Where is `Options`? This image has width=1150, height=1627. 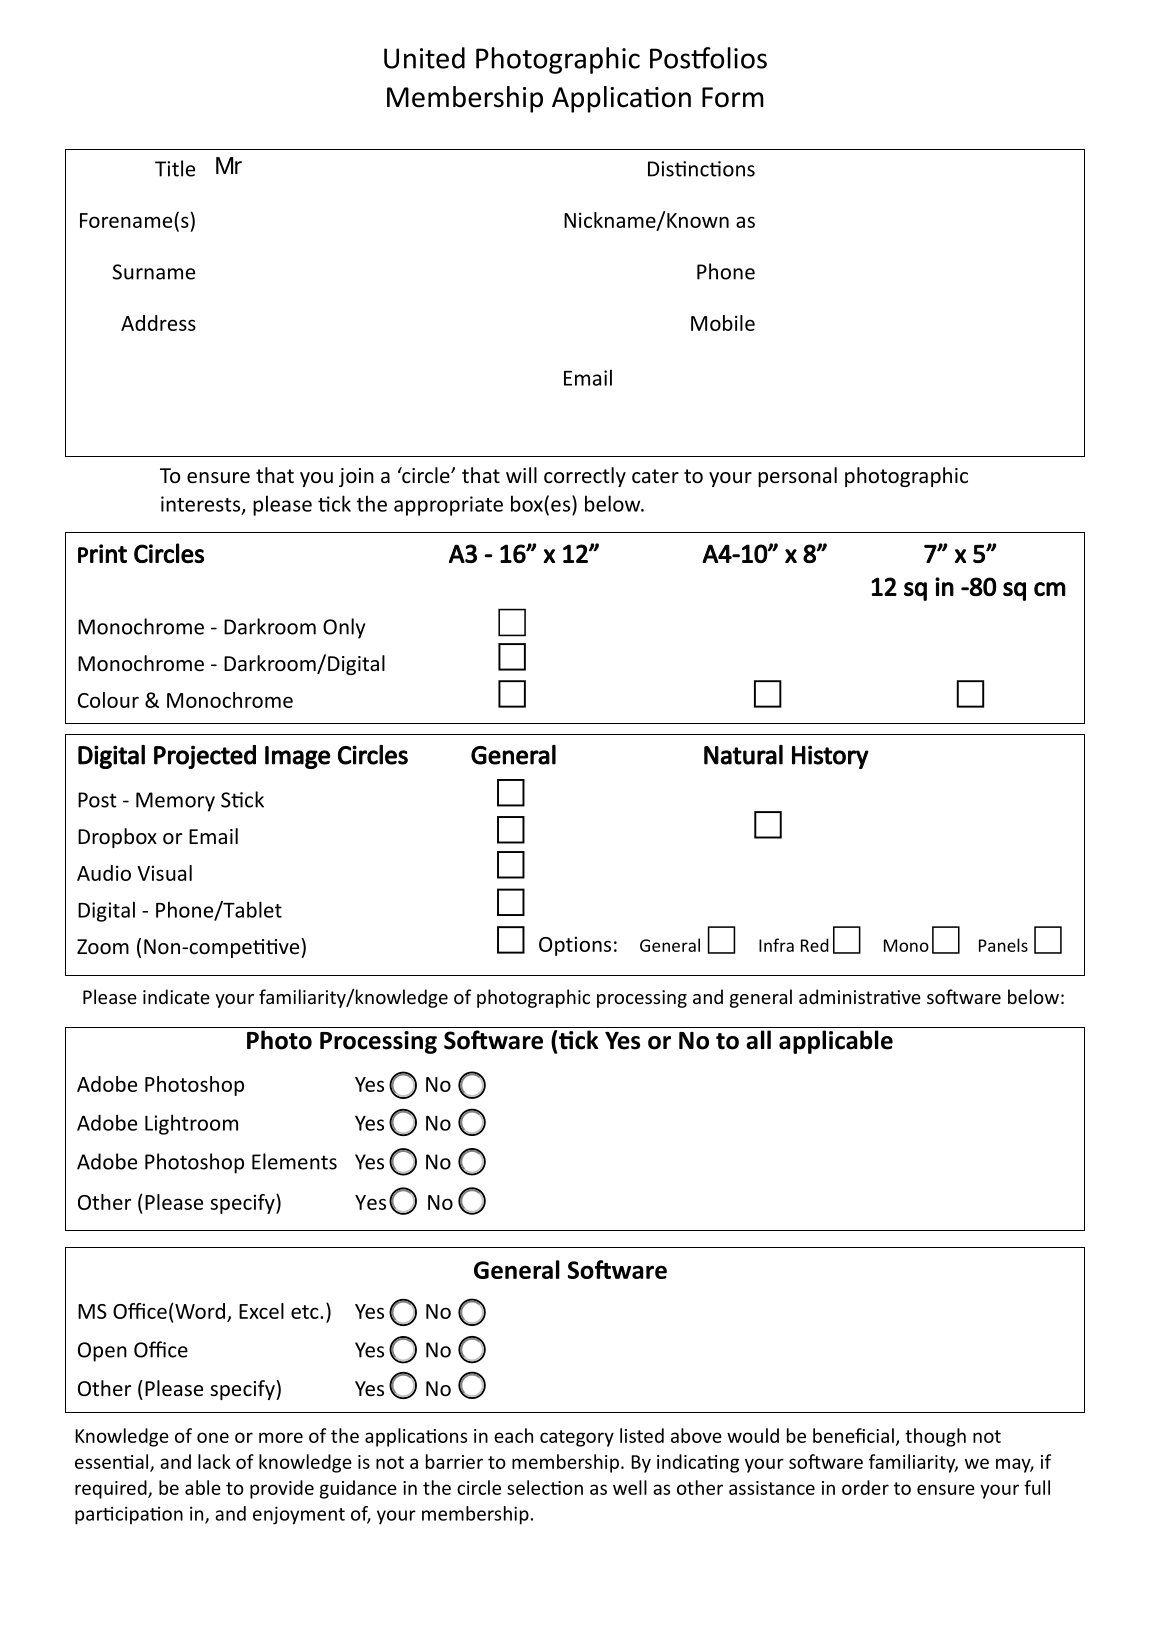
Options is located at coordinates (575, 946).
